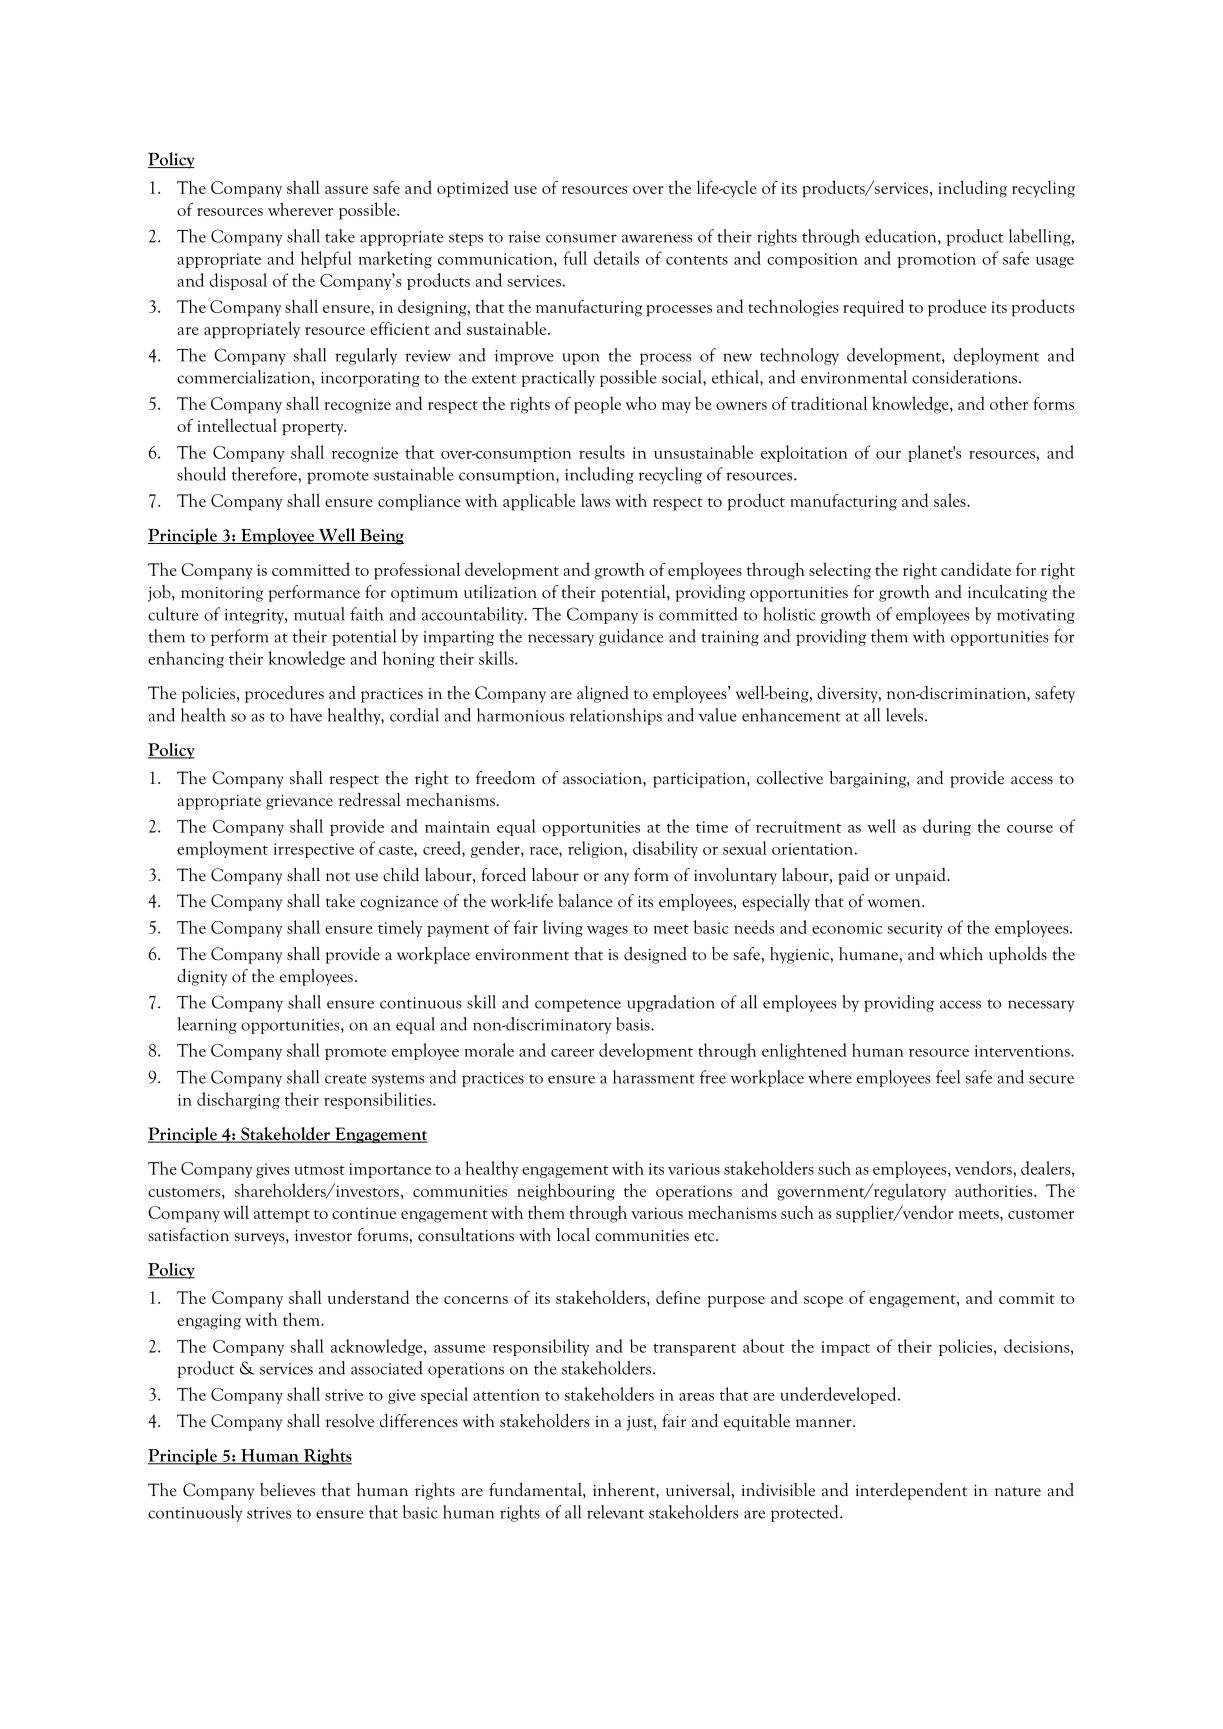 This screenshot has height=1729, width=1223. What do you see at coordinates (595, 500) in the screenshot?
I see `laws` at bounding box center [595, 500].
